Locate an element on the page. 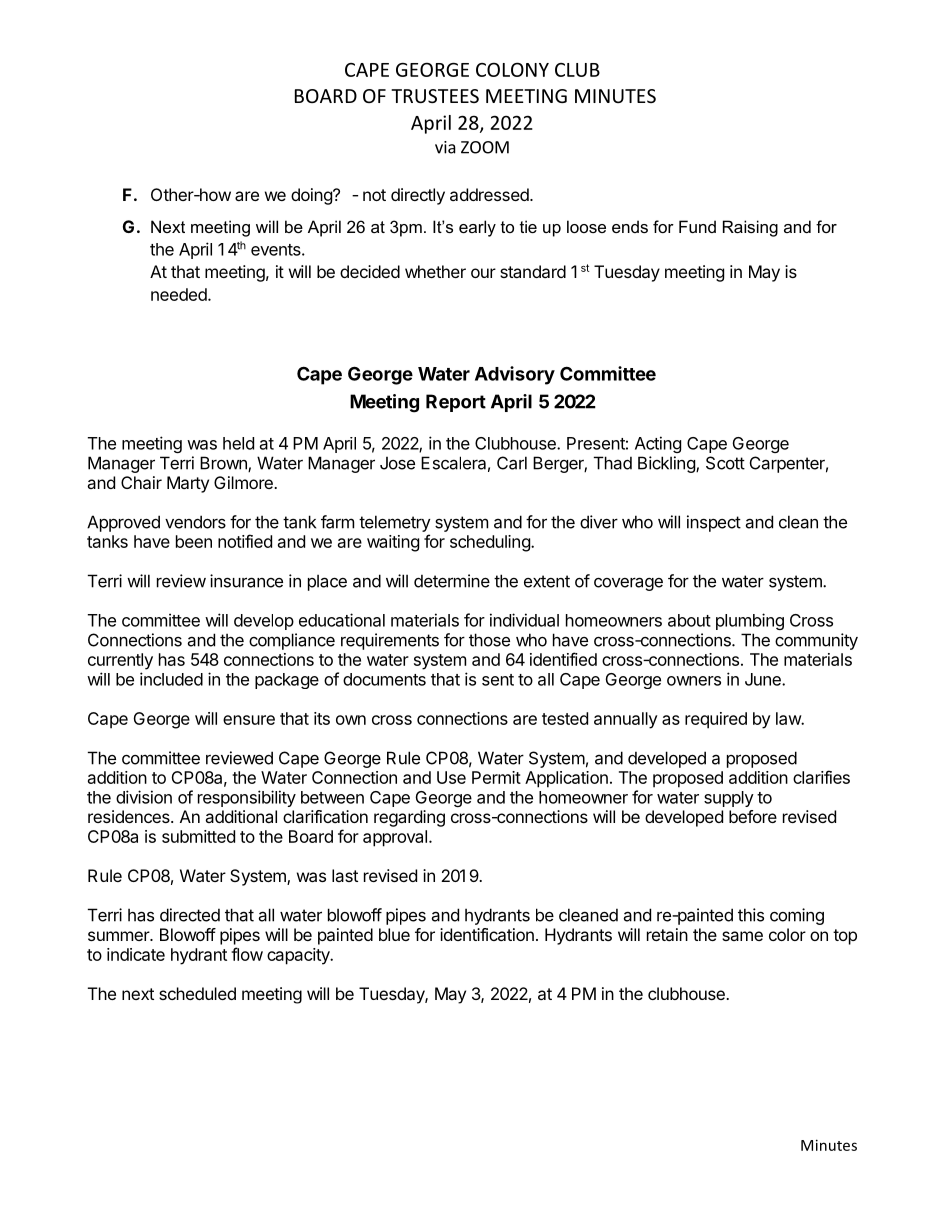  Permit is located at coordinates (496, 777).
